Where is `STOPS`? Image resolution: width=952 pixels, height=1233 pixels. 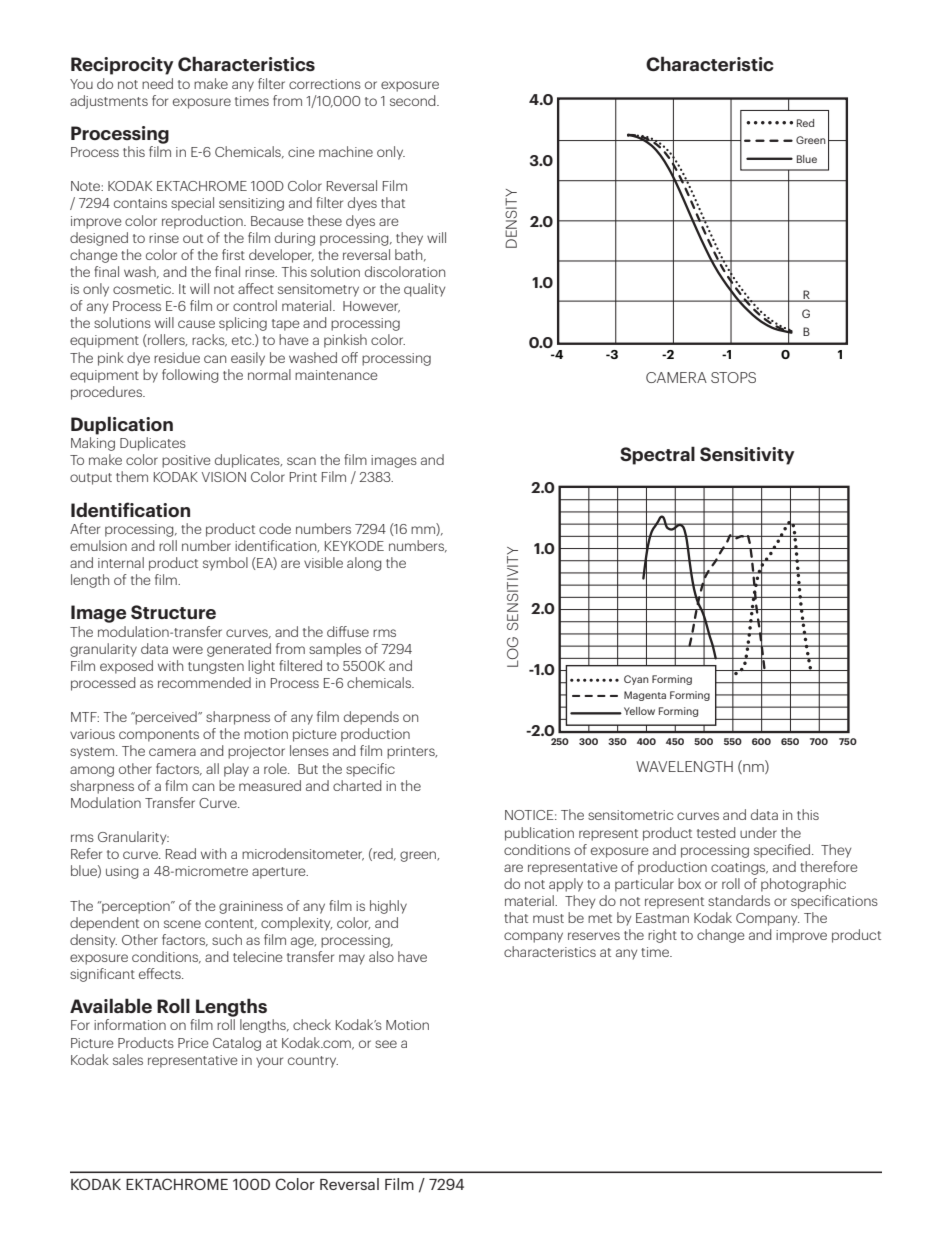
STOPS is located at coordinates (733, 377).
